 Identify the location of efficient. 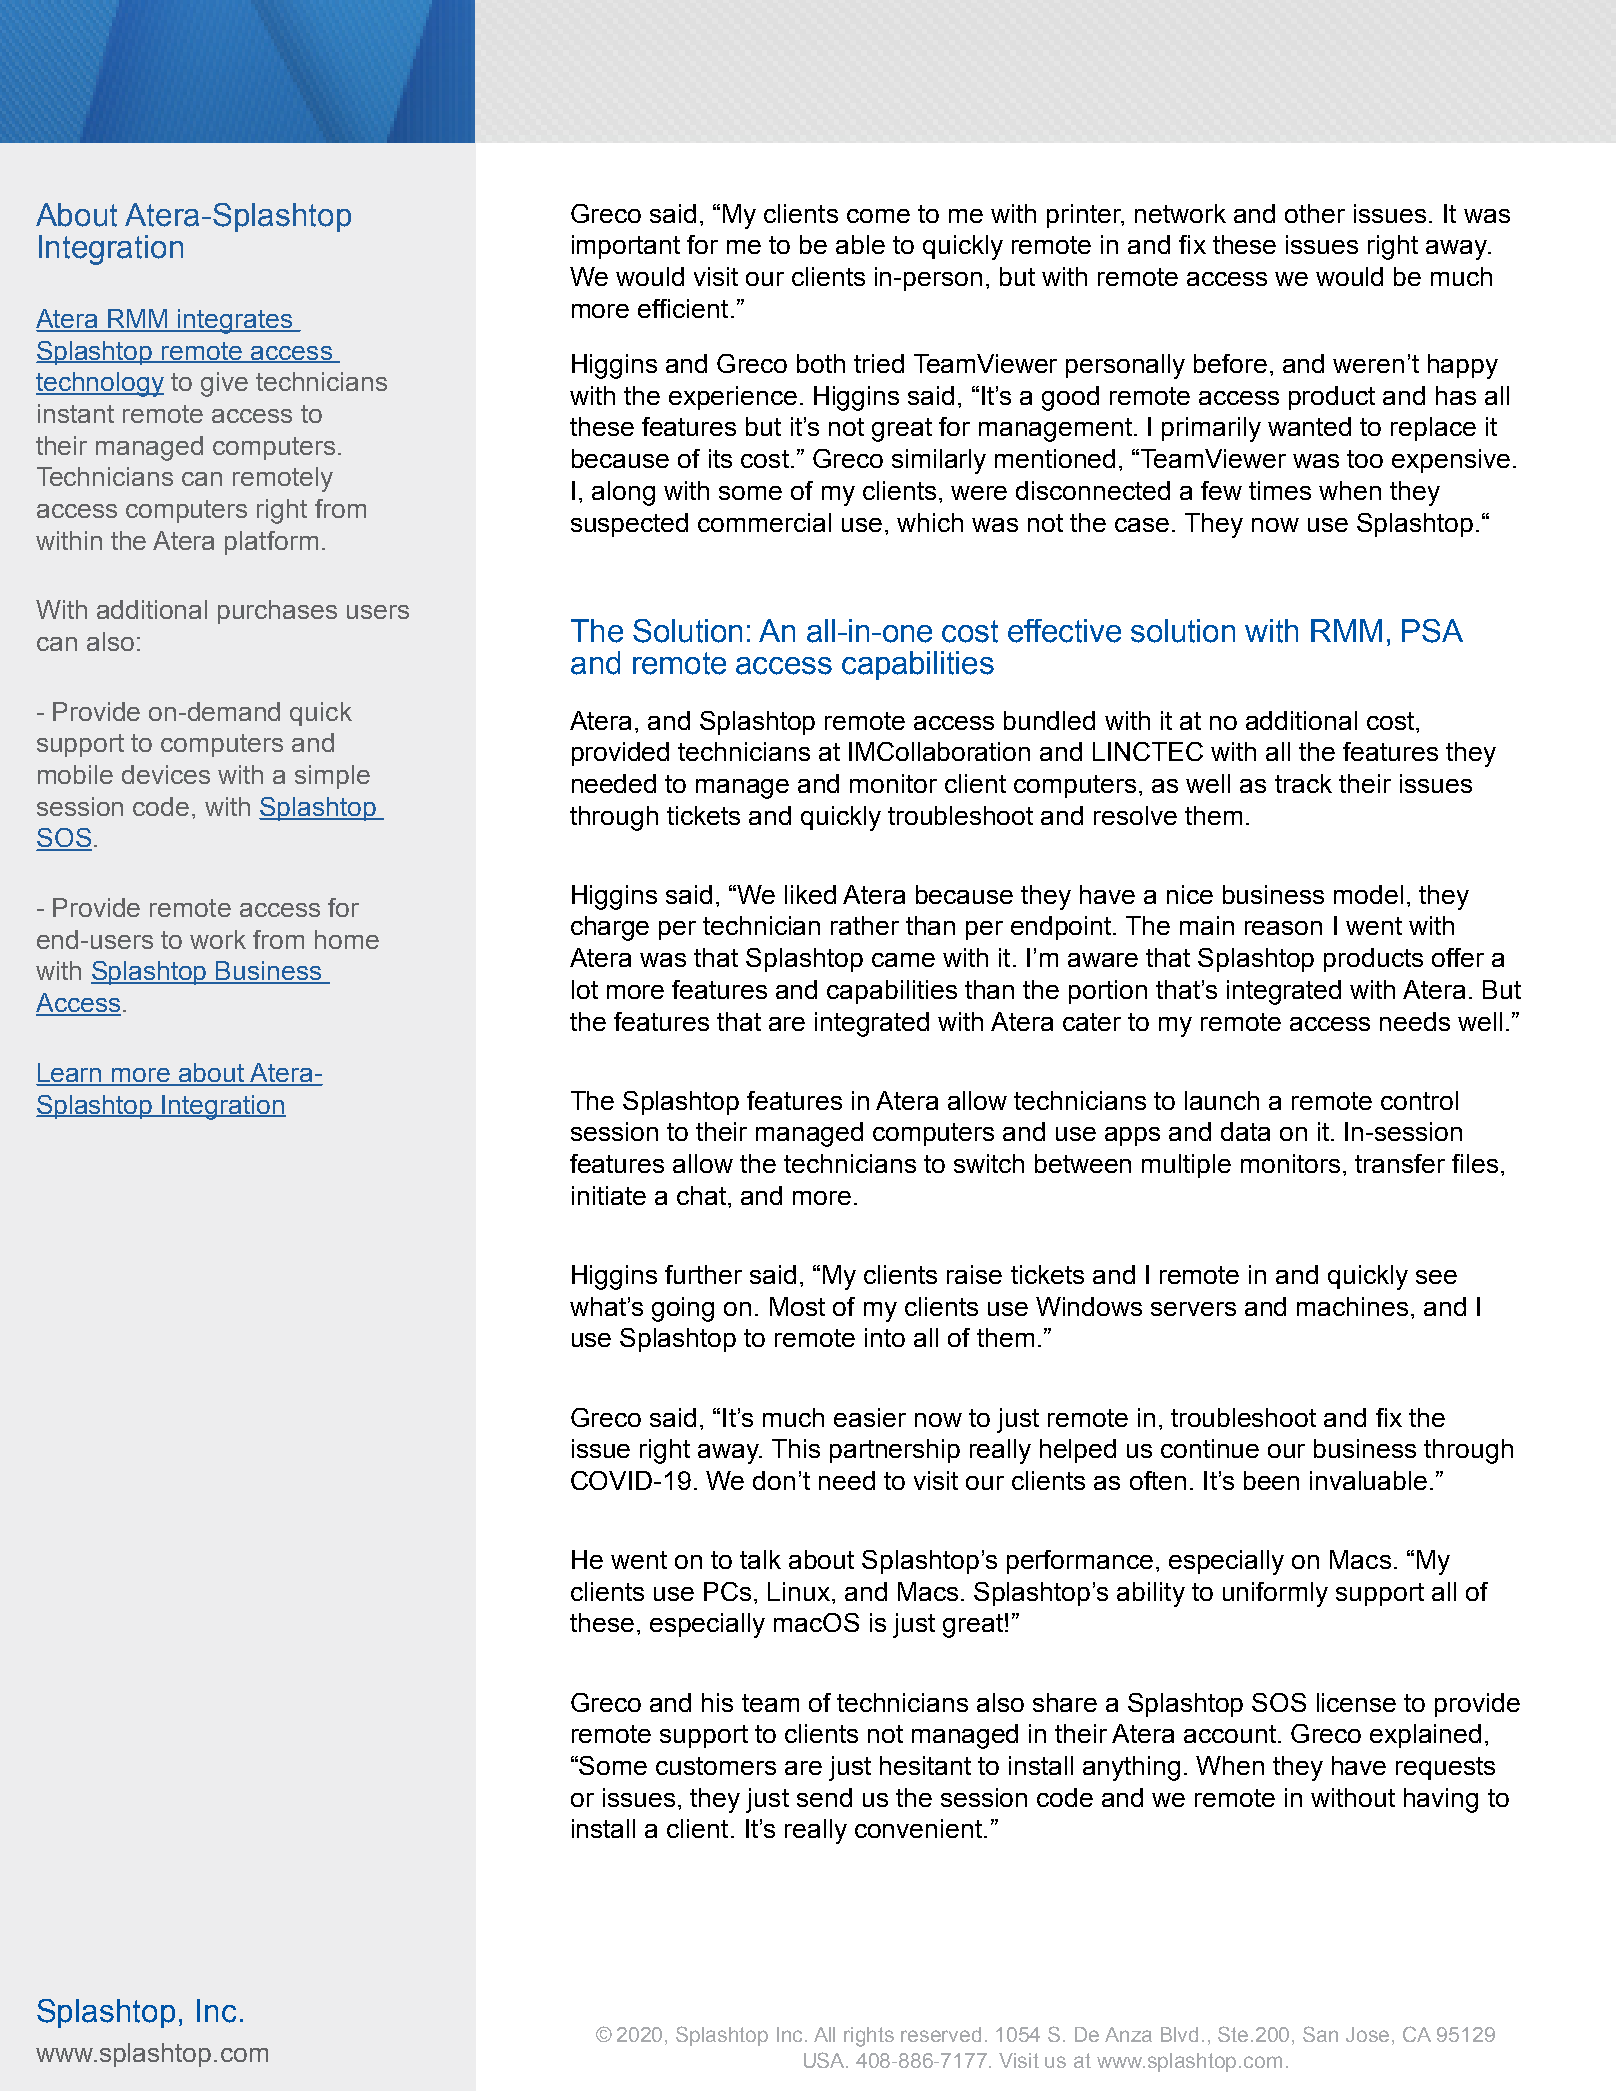
(683, 308).
